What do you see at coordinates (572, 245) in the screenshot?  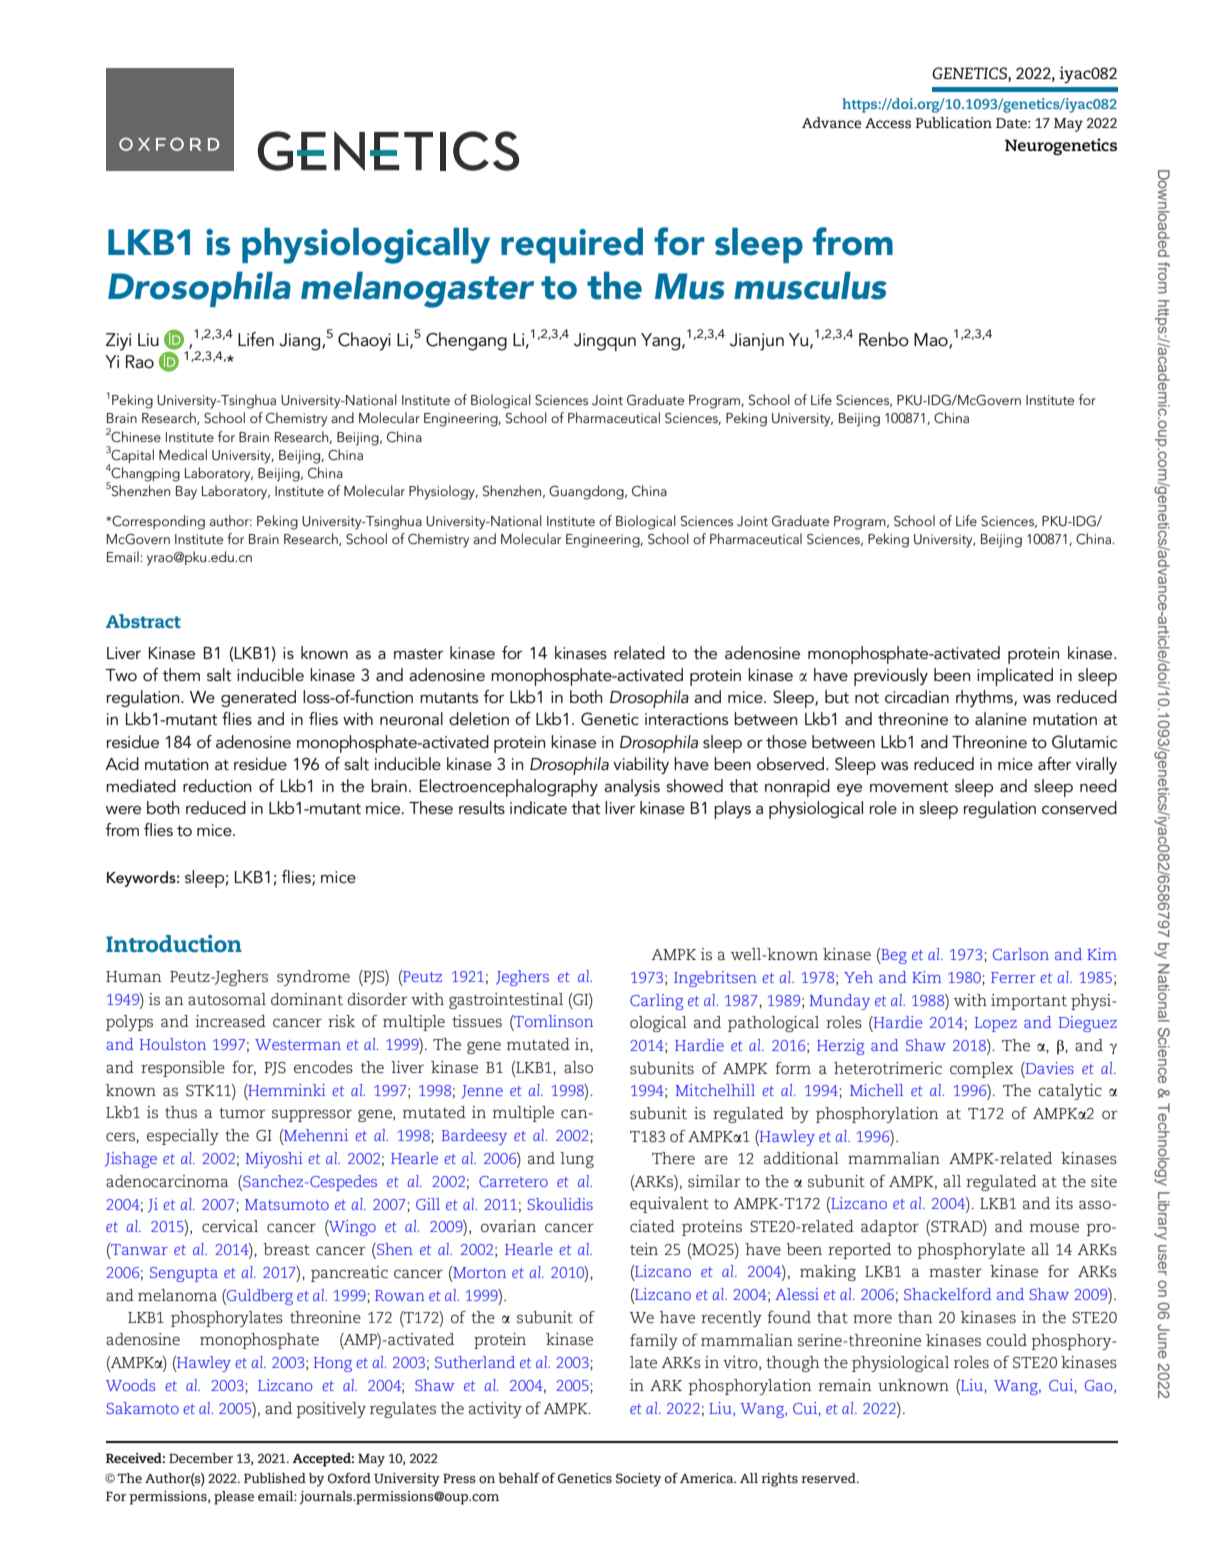 I see `required` at bounding box center [572, 245].
